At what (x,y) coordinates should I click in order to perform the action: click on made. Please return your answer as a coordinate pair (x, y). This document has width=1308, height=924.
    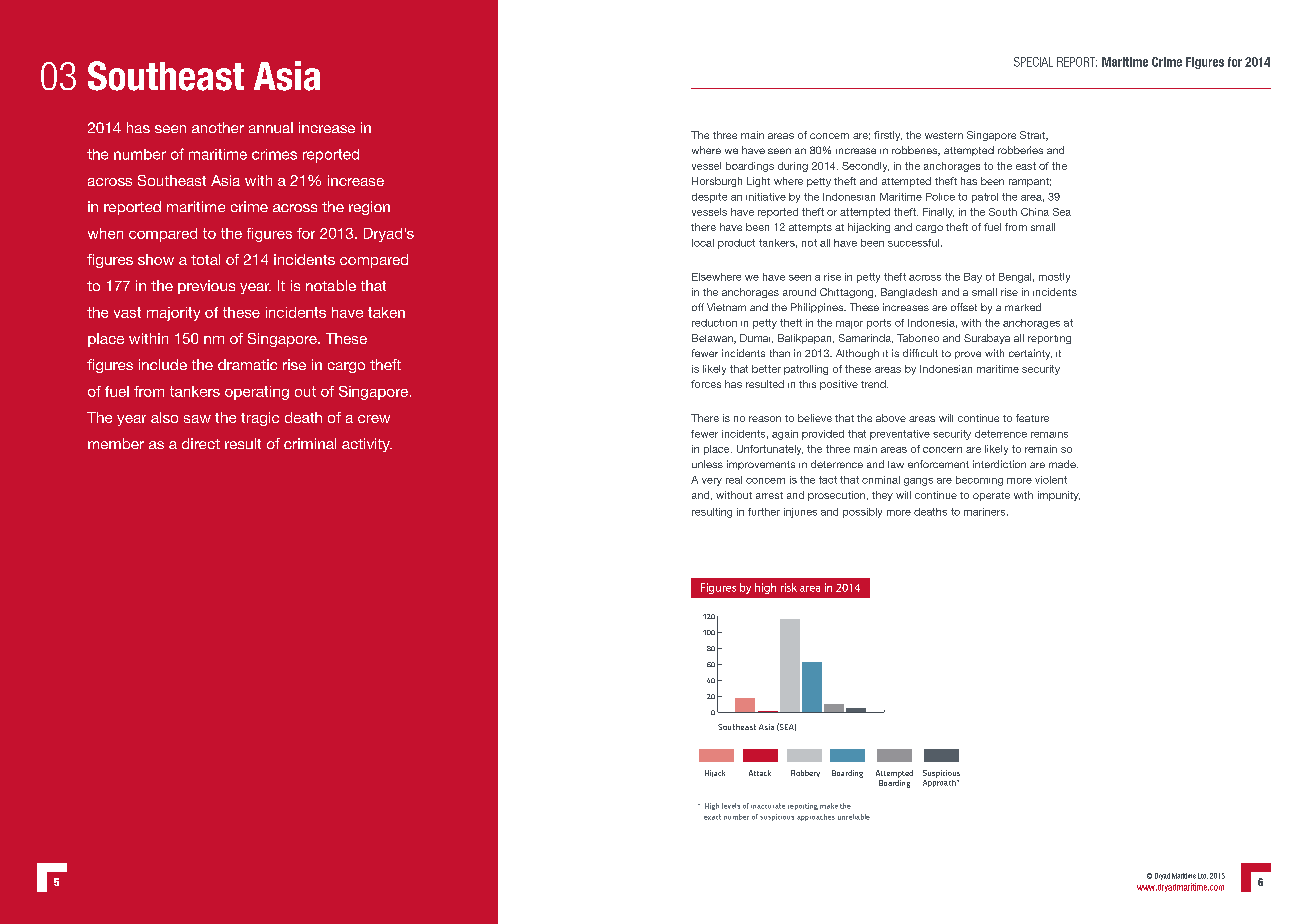
    Looking at the image, I should click on (1063, 464).
